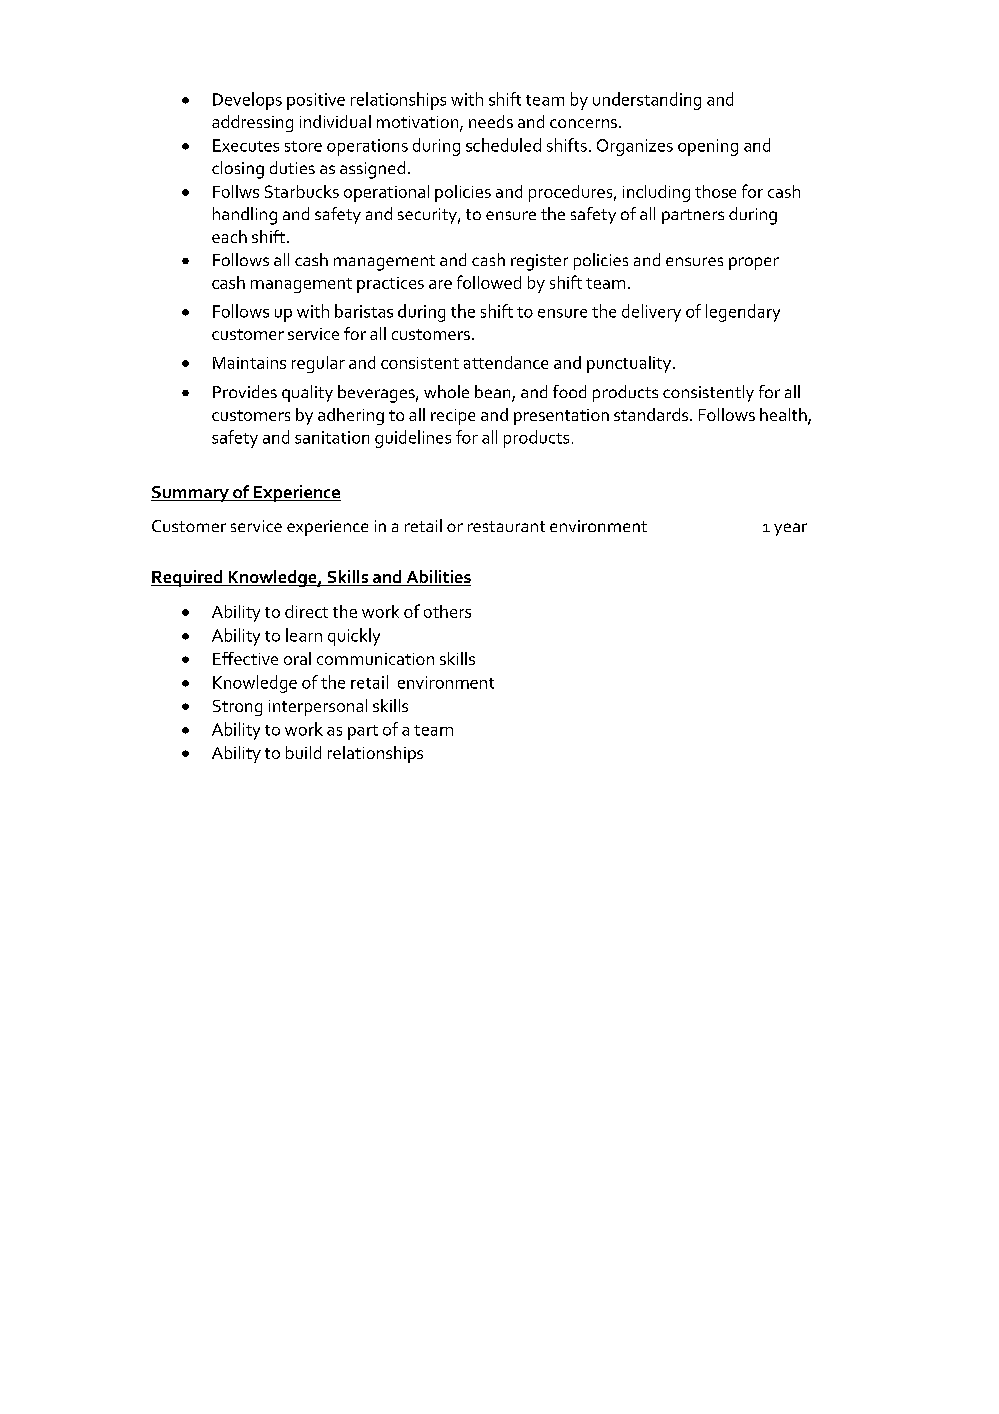 The image size is (999, 1414). Describe the element at coordinates (708, 147) in the page. I see `opening` at that location.
